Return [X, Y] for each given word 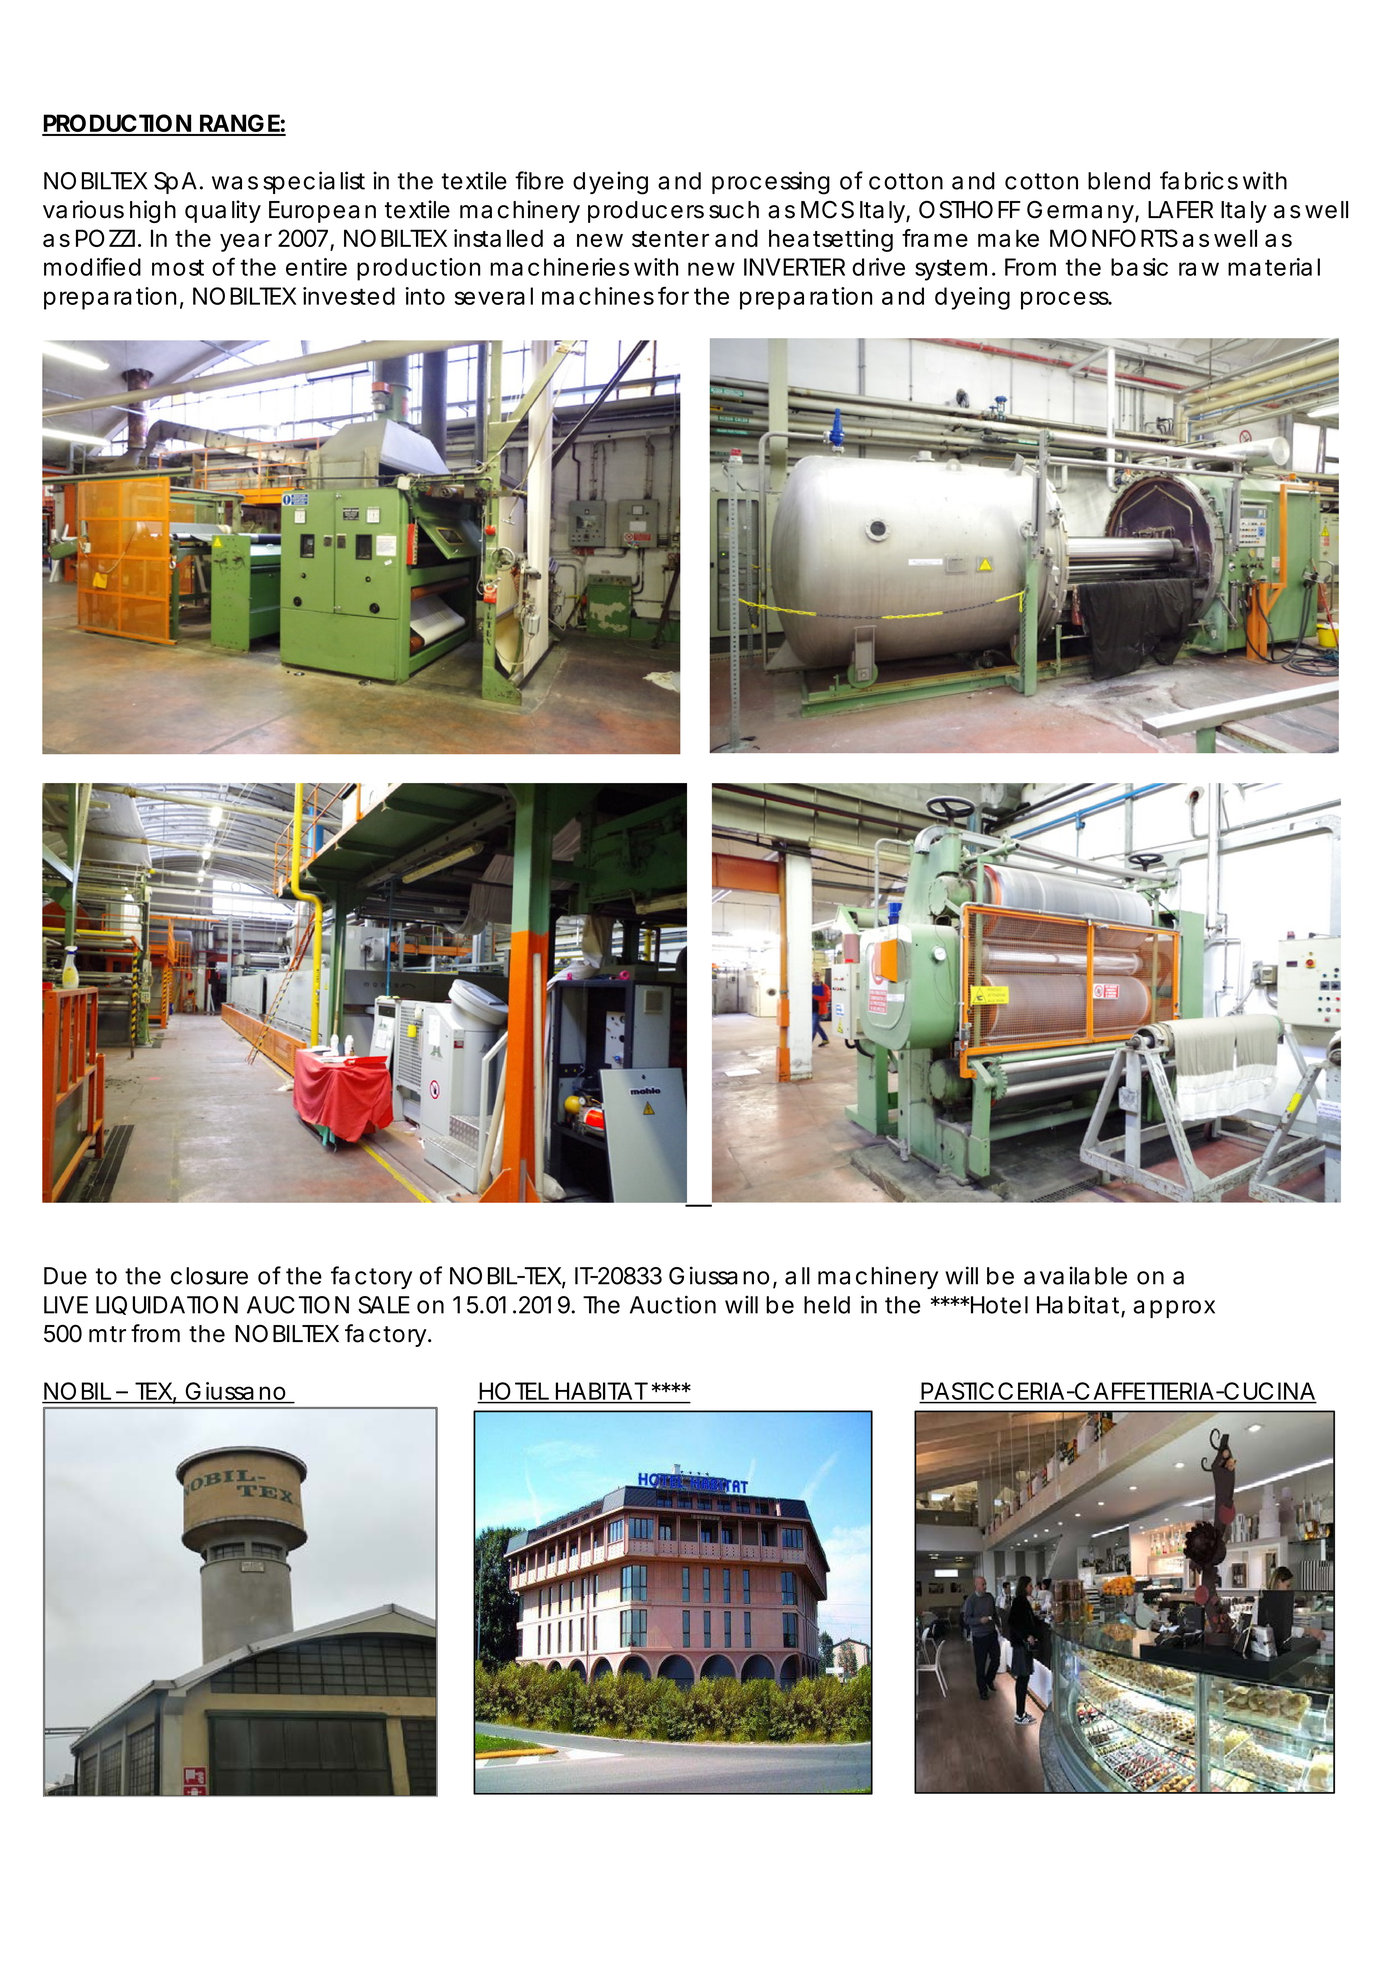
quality [223, 211]
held [827, 1305]
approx [1174, 1309]
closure [209, 1276]
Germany [1080, 211]
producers [646, 212]
